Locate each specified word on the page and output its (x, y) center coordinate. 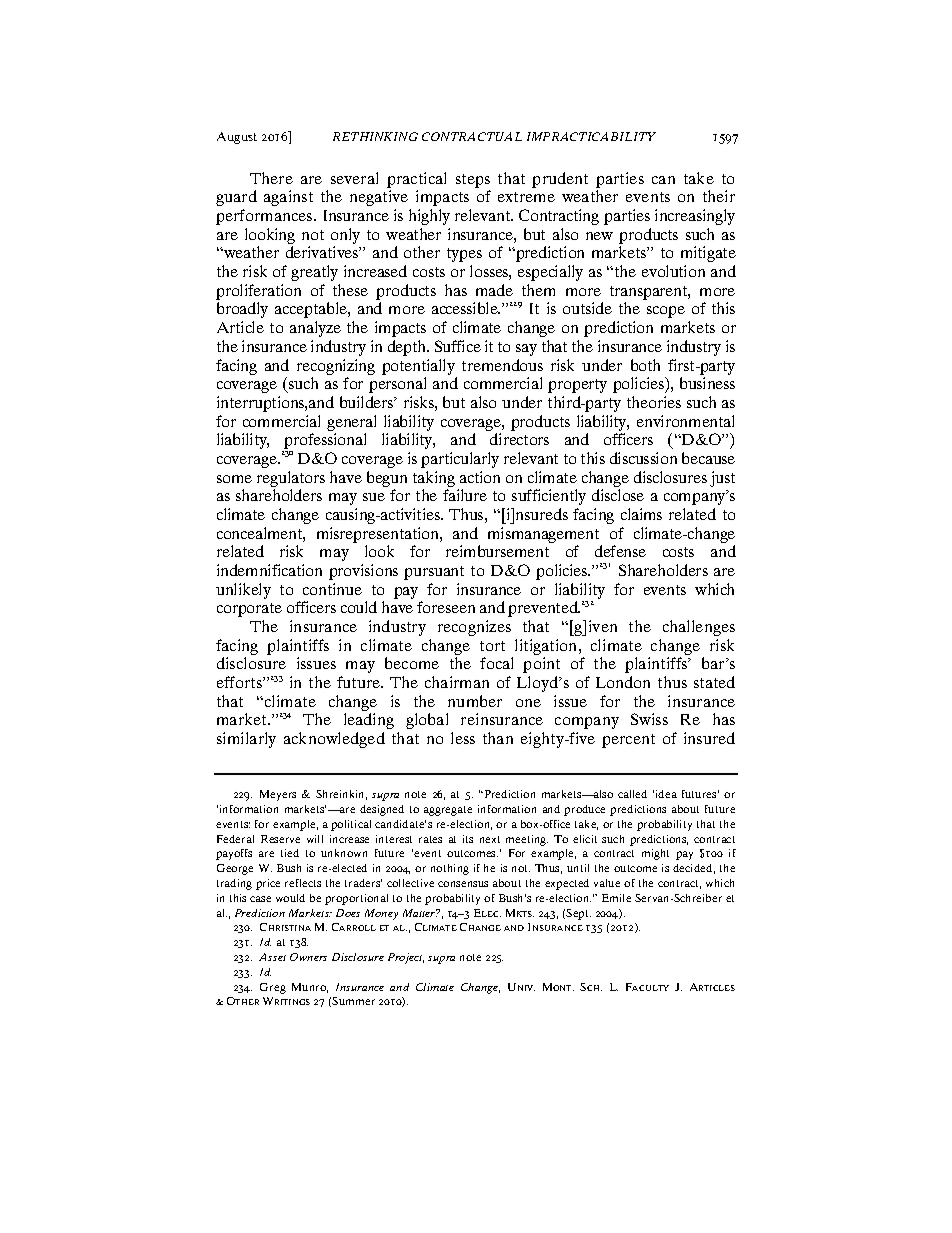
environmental (685, 421)
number (475, 701)
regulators (291, 479)
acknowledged (334, 740)
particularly (460, 460)
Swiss (649, 719)
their (719, 196)
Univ (521, 987)
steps (473, 181)
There (271, 178)
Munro (310, 988)
